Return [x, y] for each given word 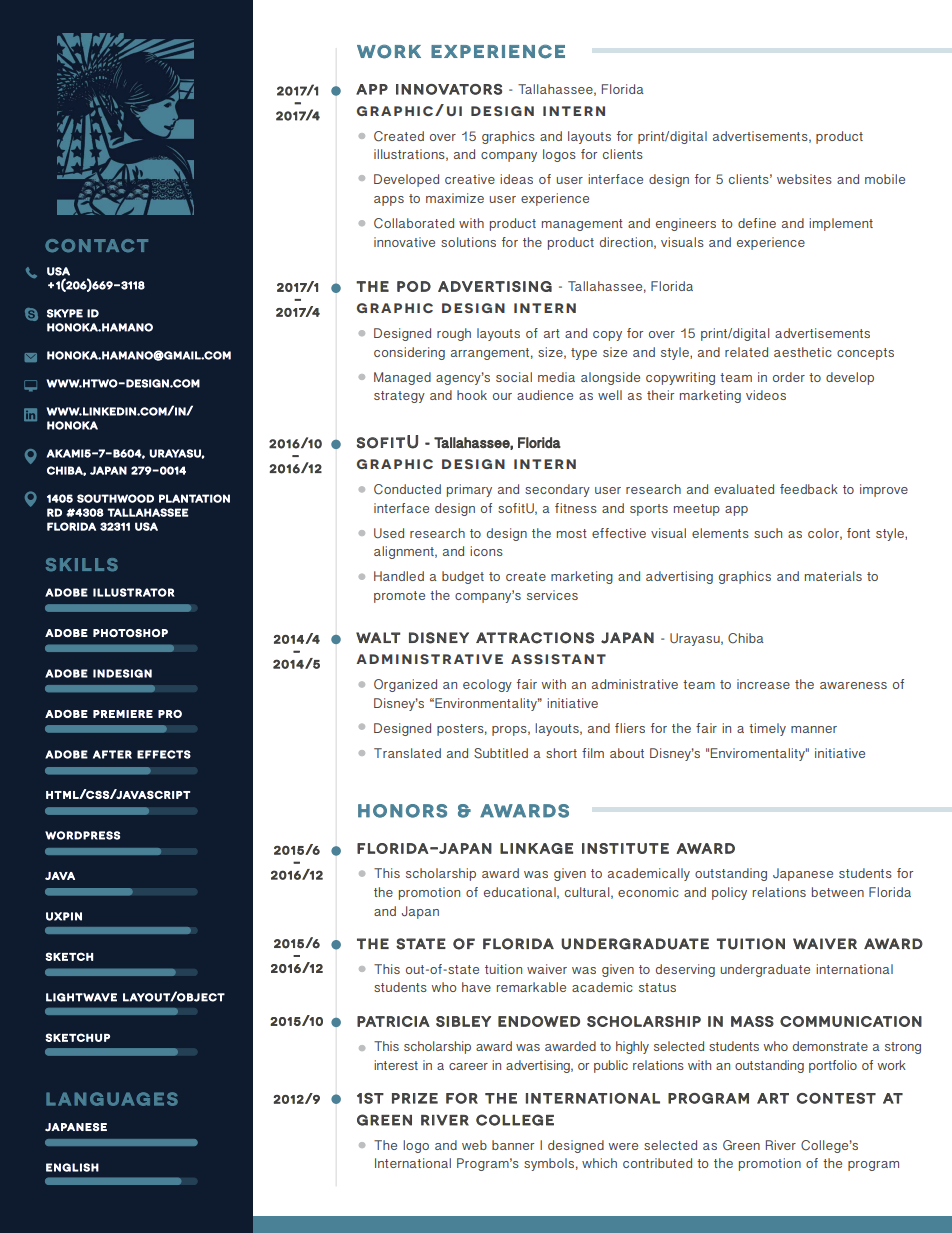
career [468, 1066]
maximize [455, 198]
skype [65, 313]
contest [836, 1098]
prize [415, 1098]
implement [841, 224]
